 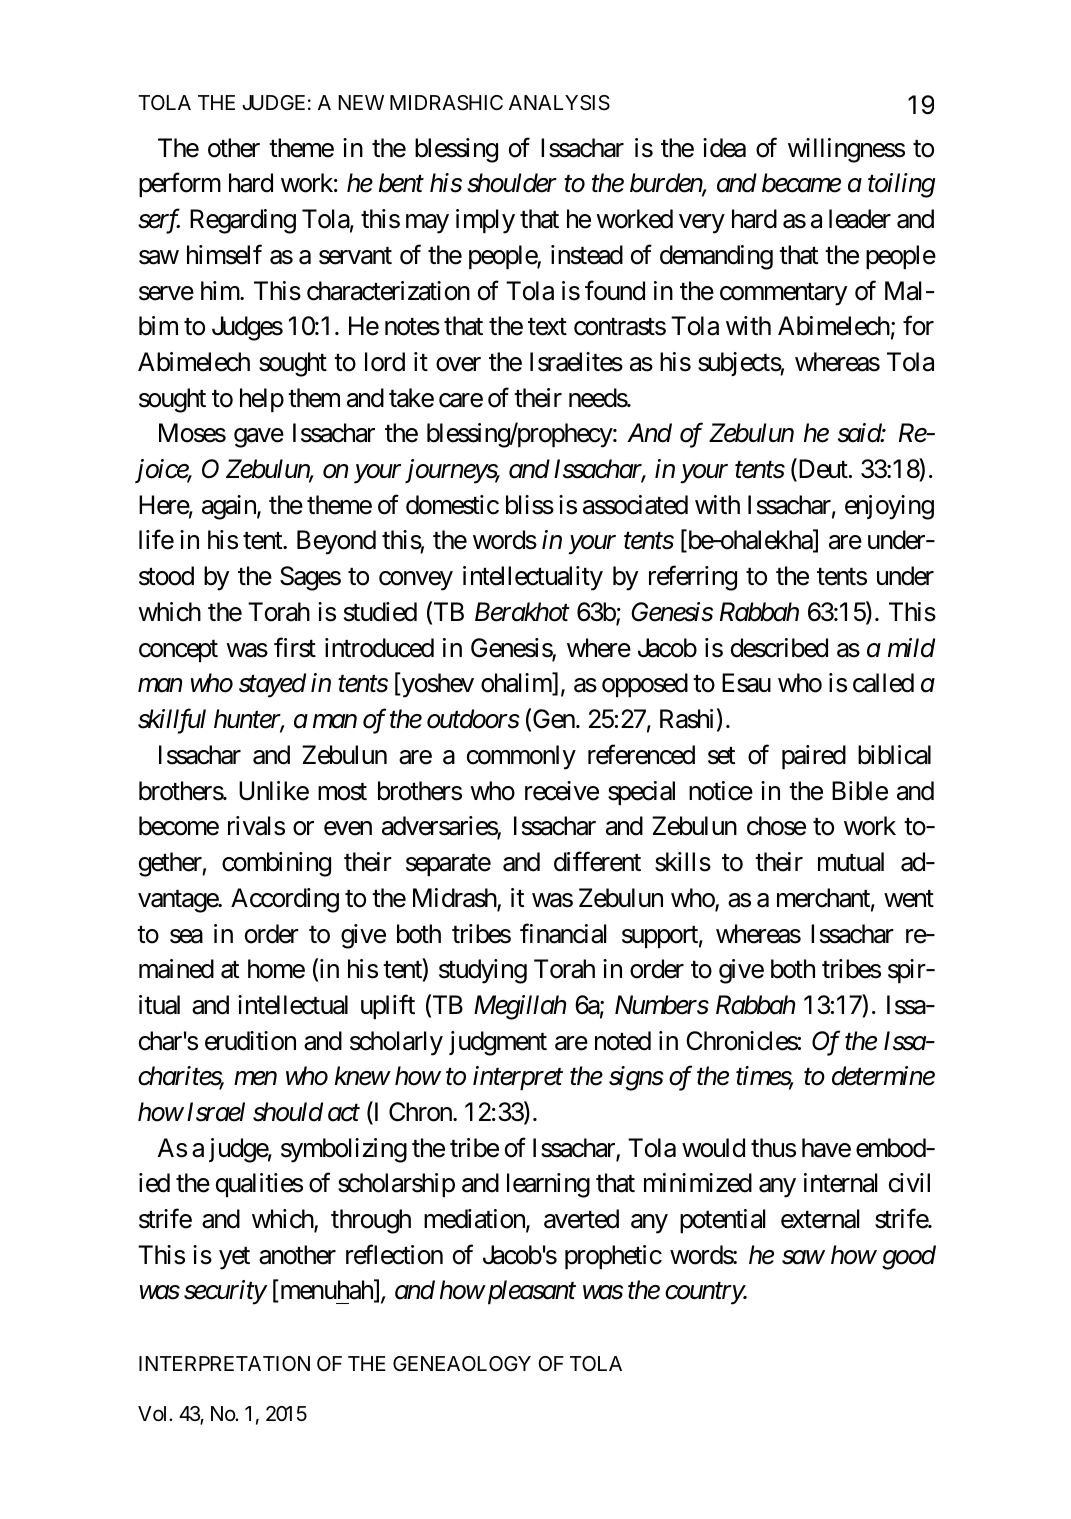 I want to click on idea, so click(x=724, y=148).
